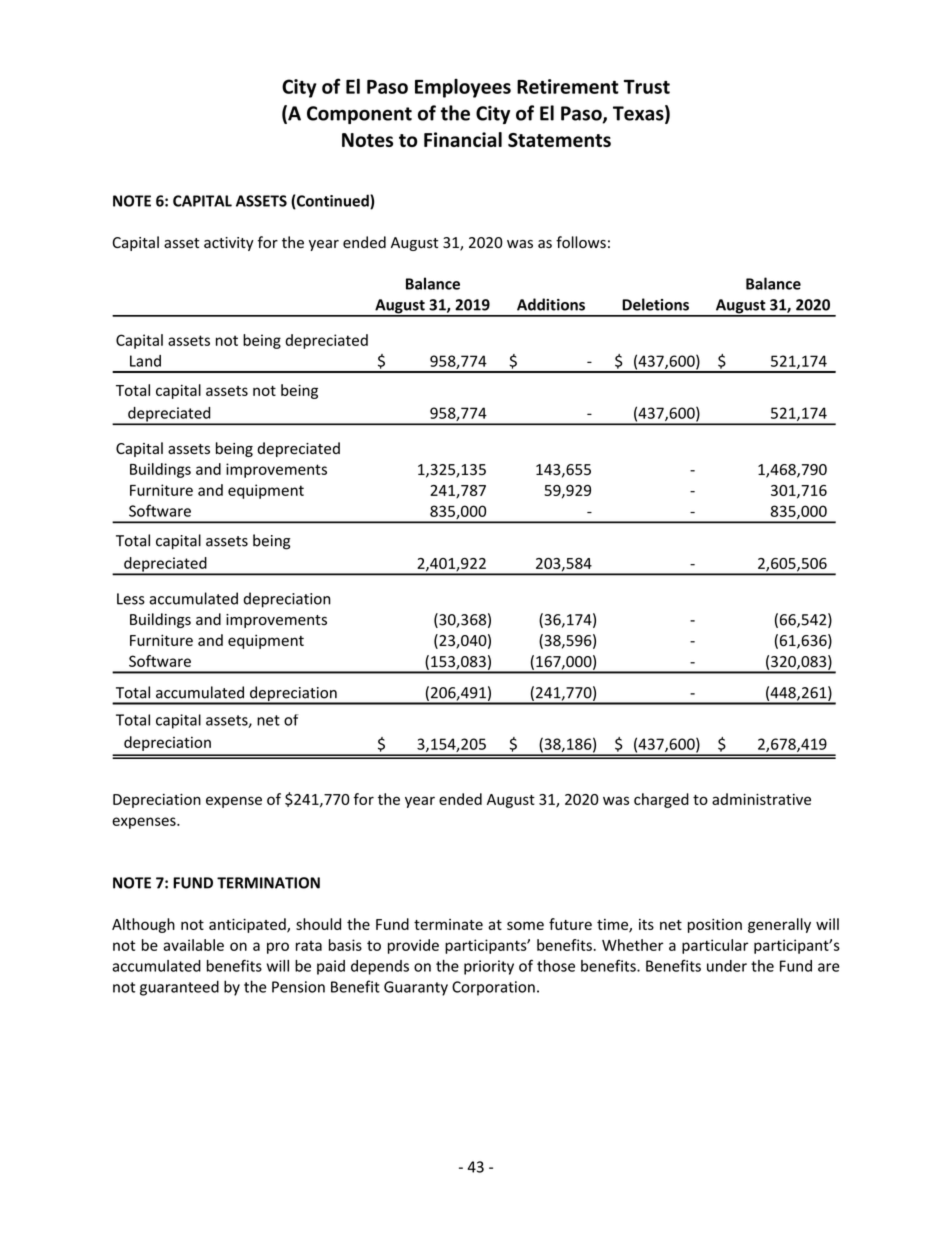 The height and width of the page is (1233, 952). What do you see at coordinates (489, 967) in the page?
I see `priority` at bounding box center [489, 967].
